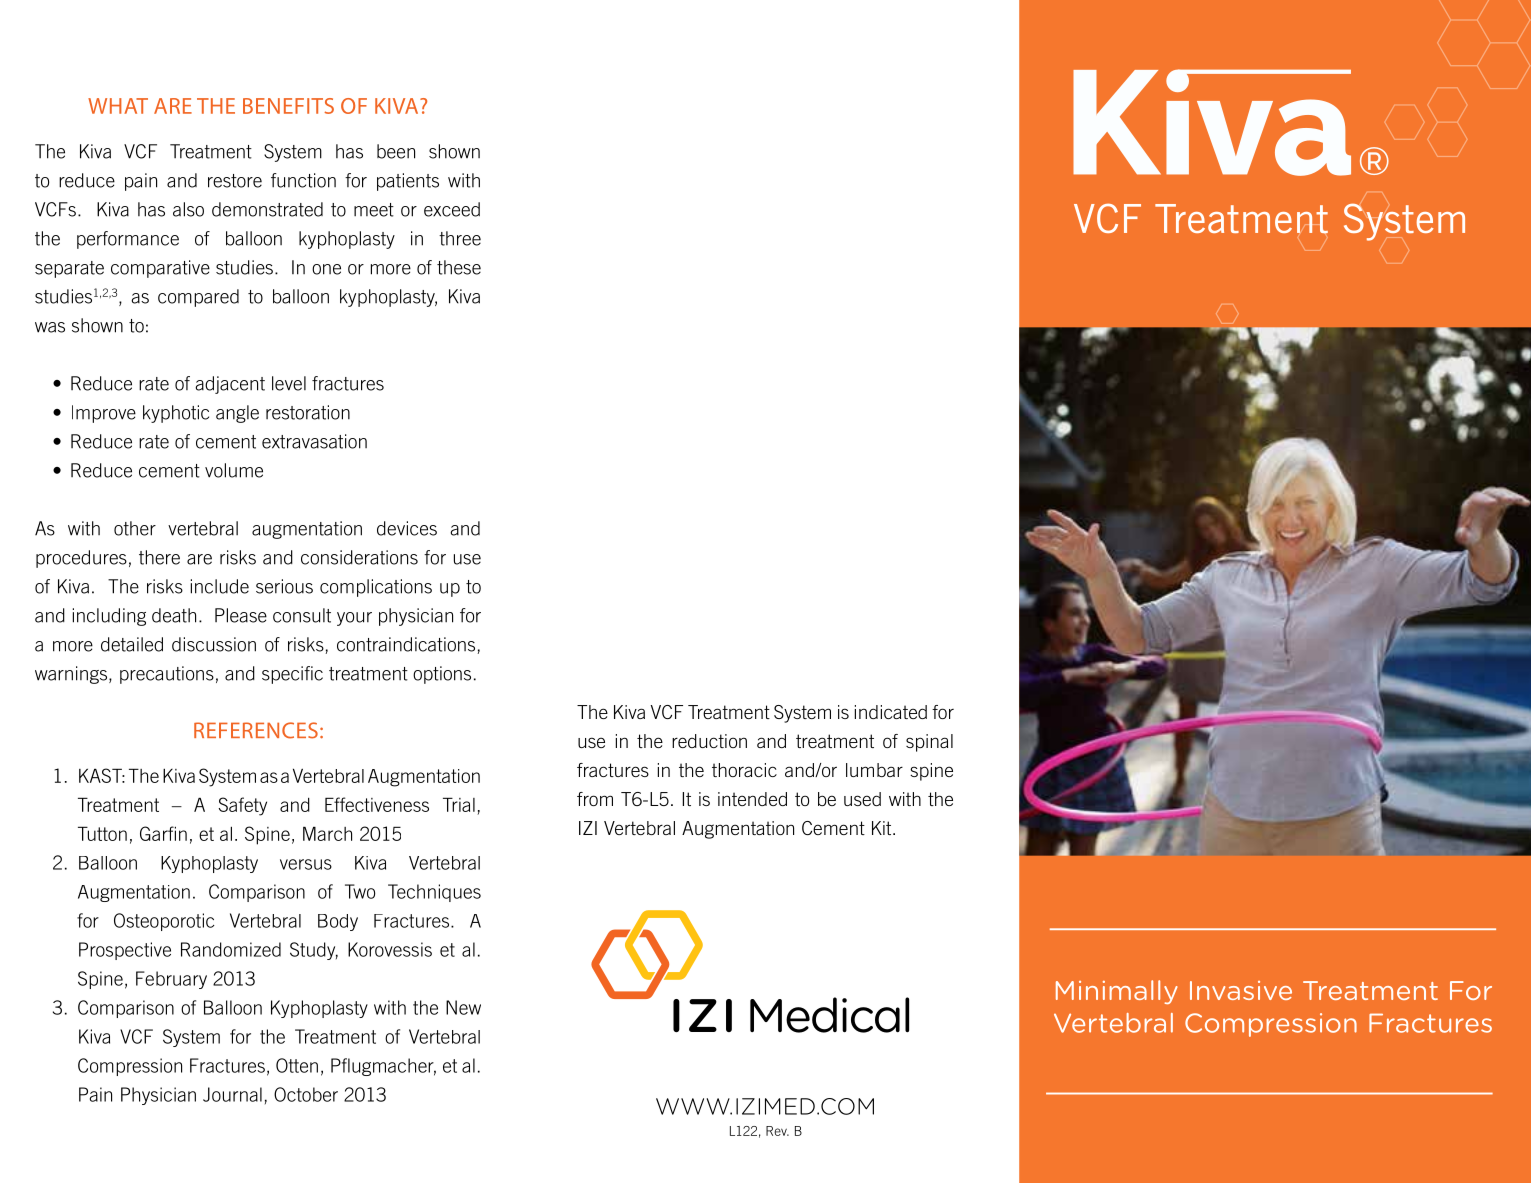 Image resolution: width=1531 pixels, height=1183 pixels. I want to click on indicated, so click(891, 712).
